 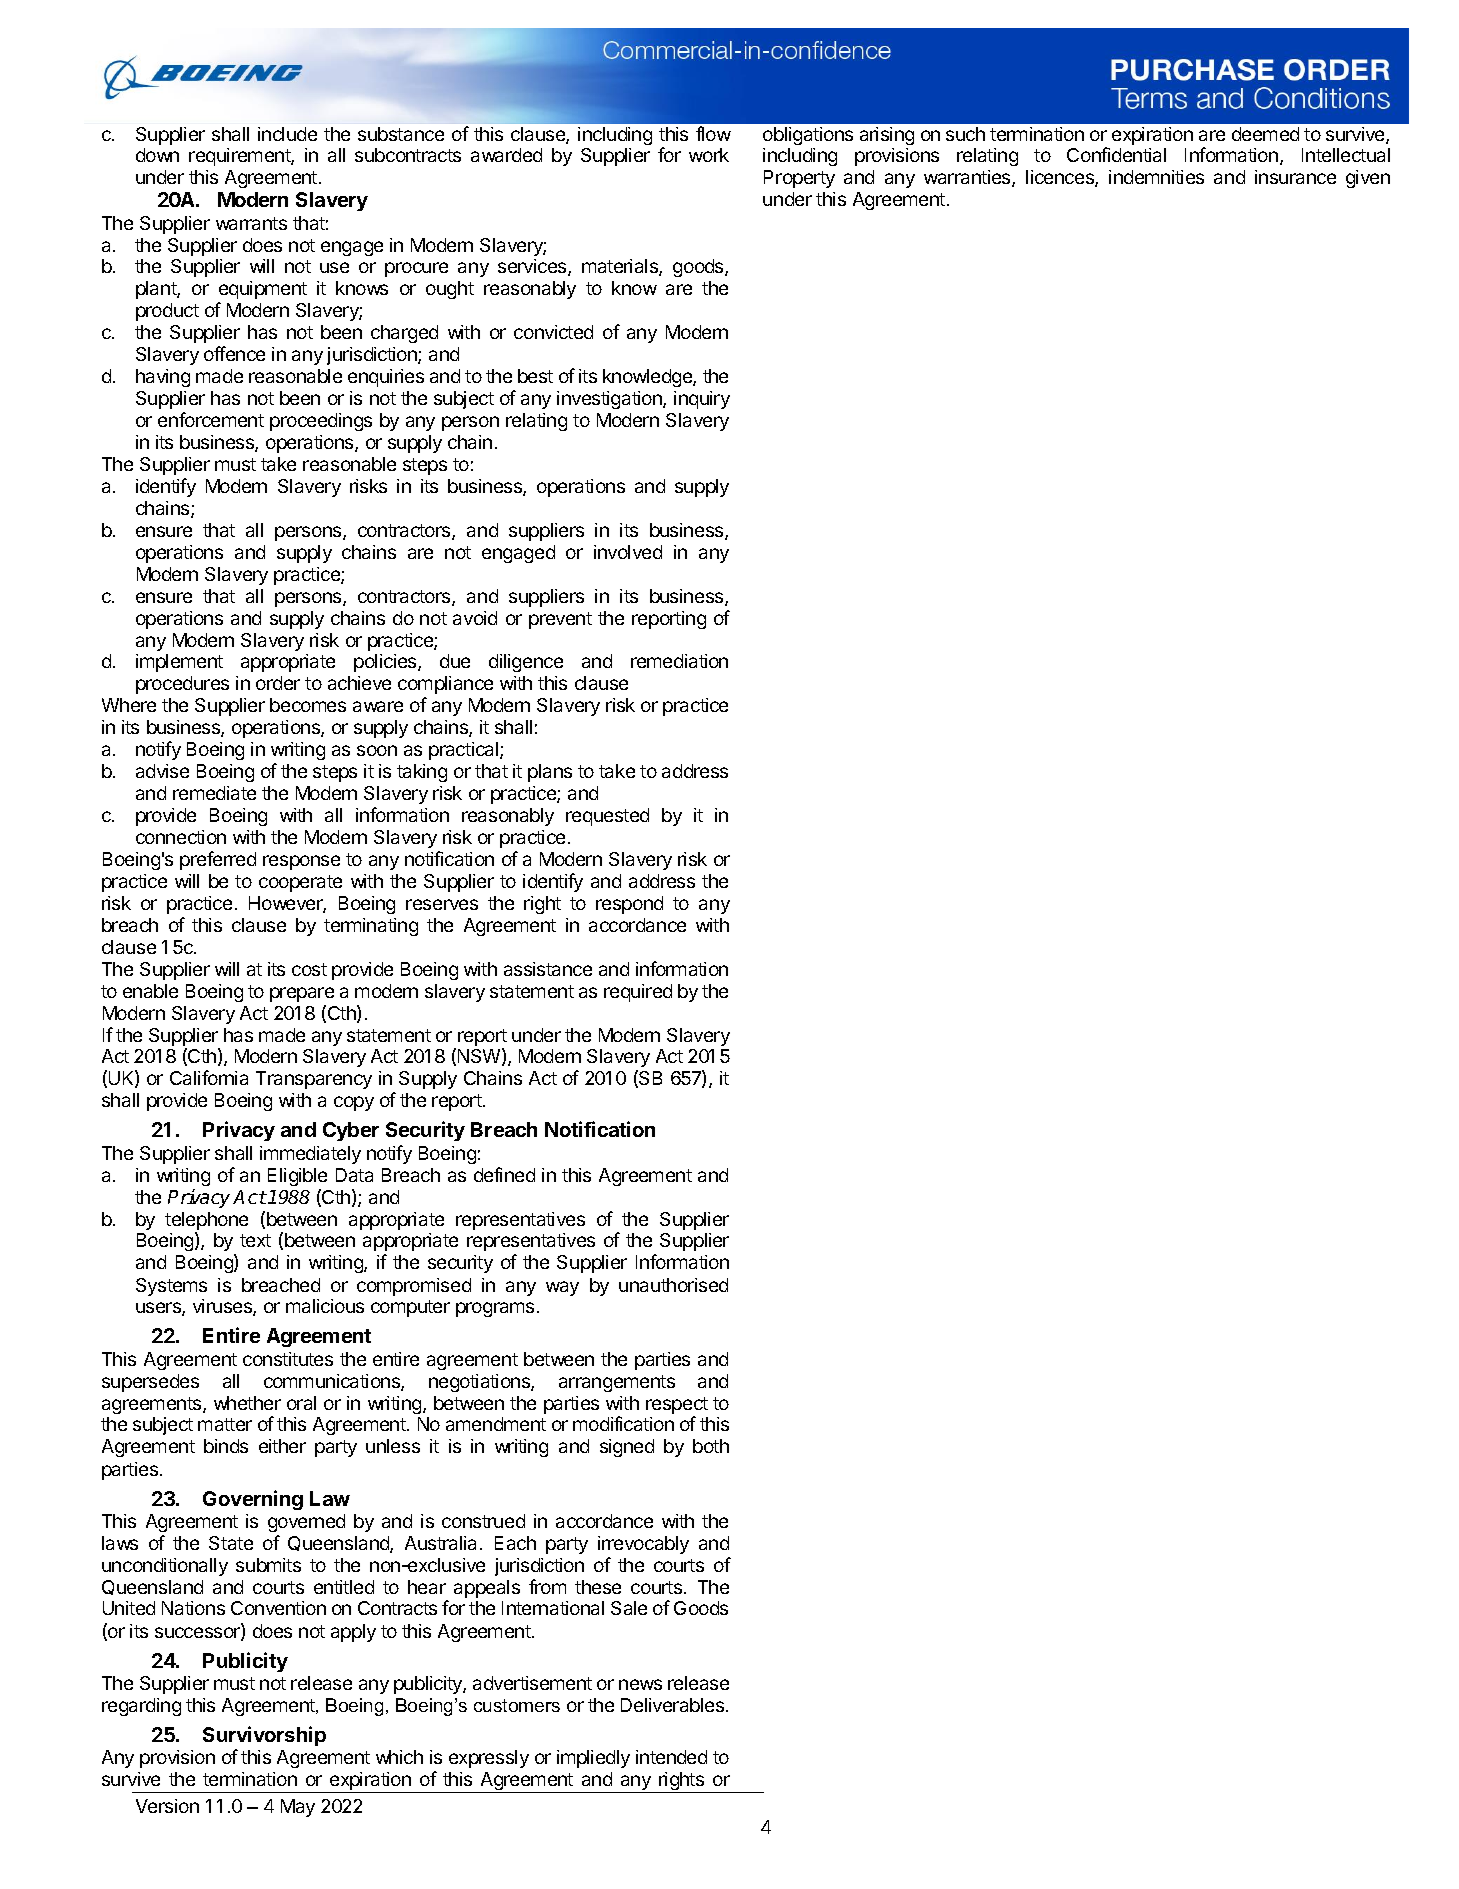 I want to click on required, so click(x=638, y=993).
